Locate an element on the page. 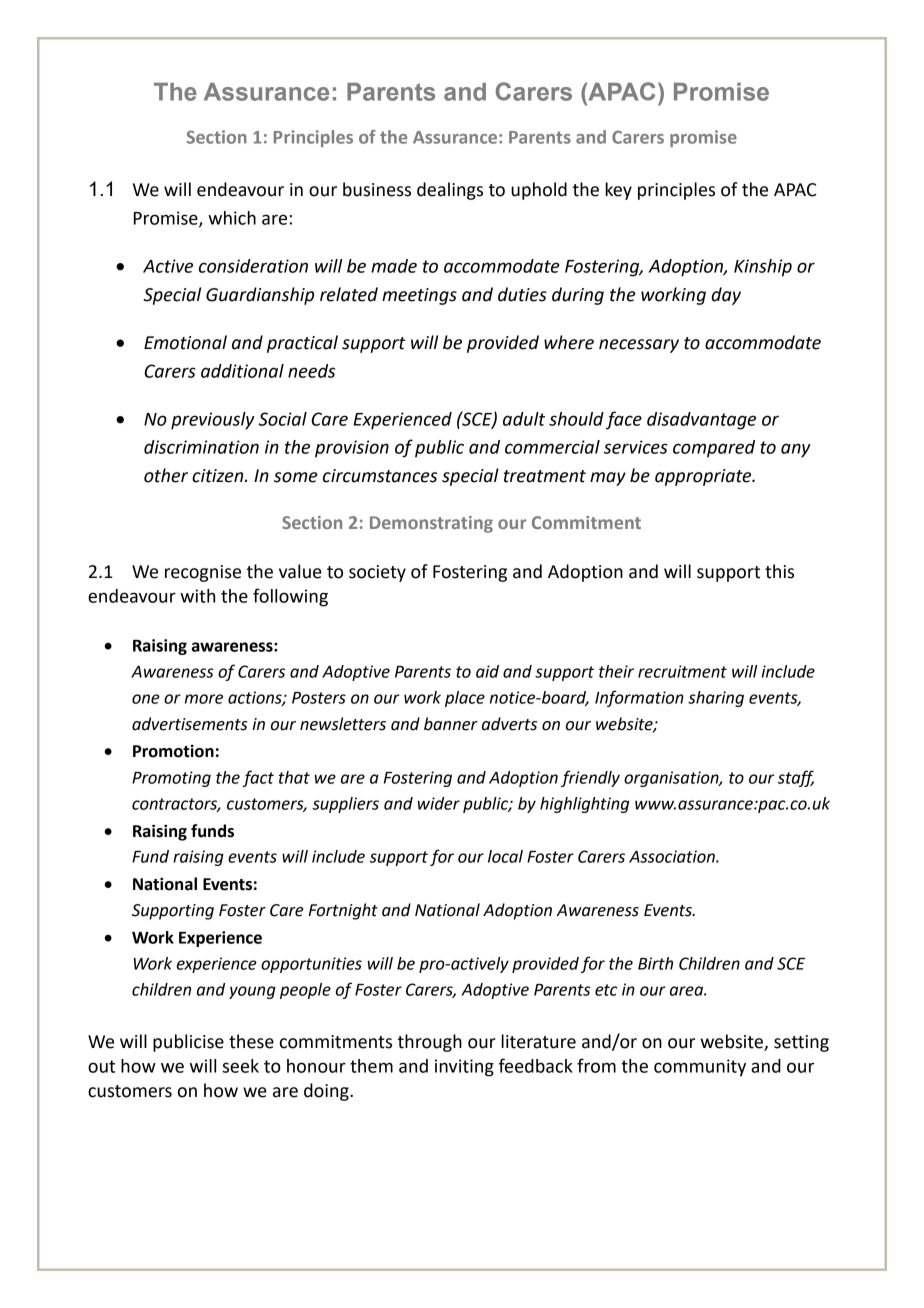 This page has height=1308, width=924. which is located at coordinates (232, 218).
